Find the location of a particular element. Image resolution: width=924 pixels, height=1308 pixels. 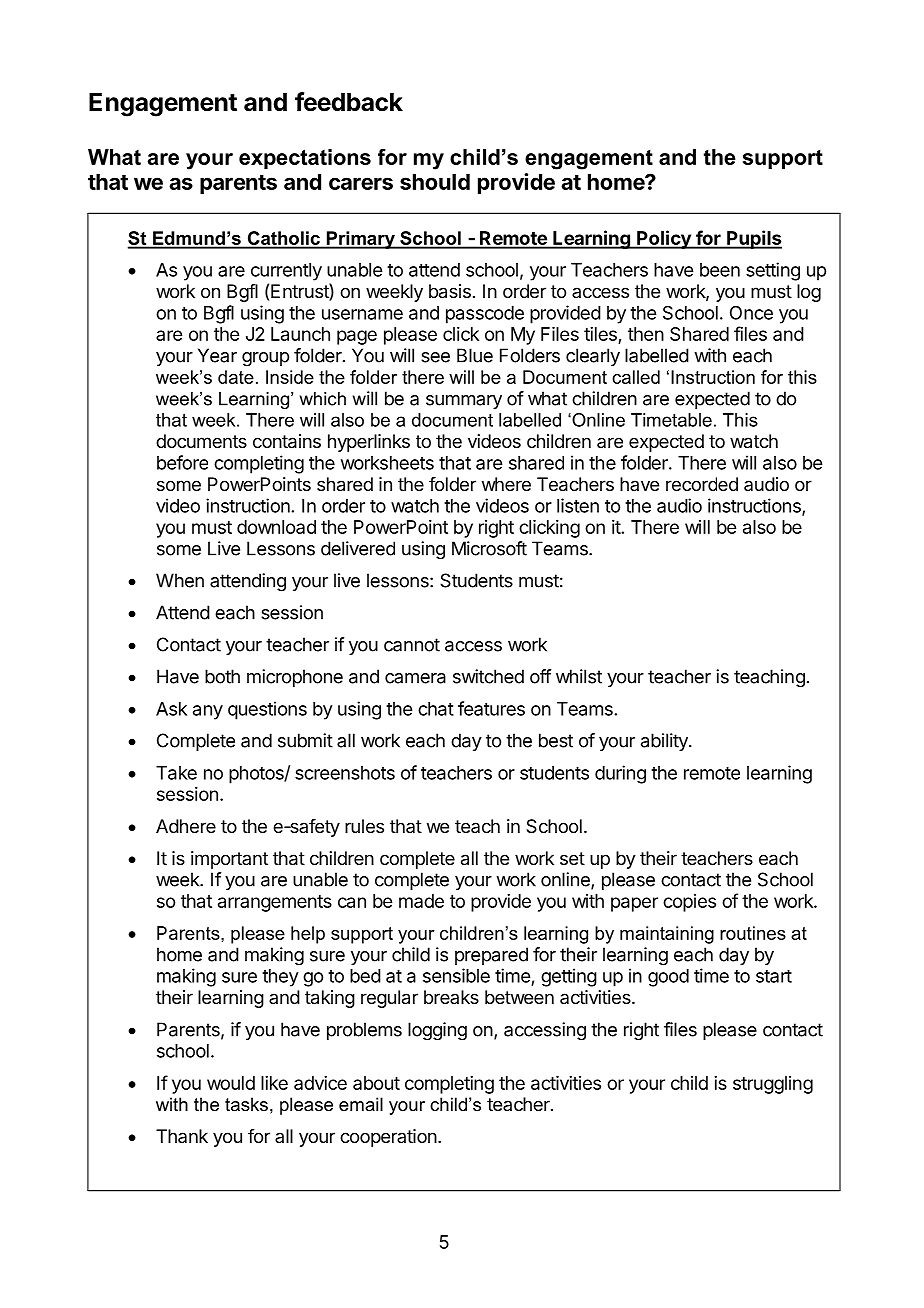

where is located at coordinates (506, 484).
